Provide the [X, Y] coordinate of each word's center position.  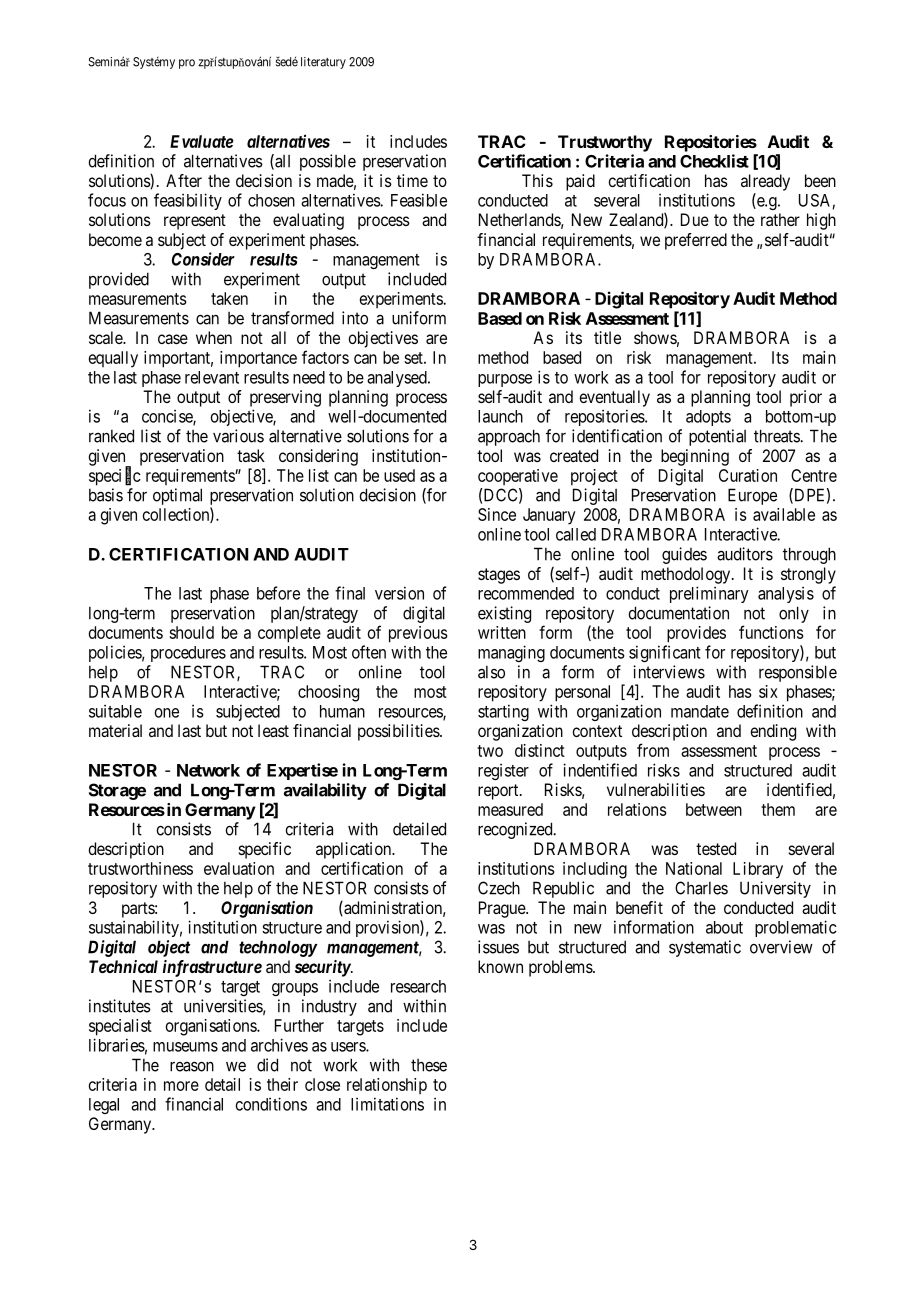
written [502, 632]
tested [716, 848]
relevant [212, 377]
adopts [708, 418]
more [181, 1086]
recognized [516, 830]
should [191, 632]
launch [500, 416]
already [765, 182]
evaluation [239, 868]
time [412, 180]
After [184, 180]
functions [771, 632]
